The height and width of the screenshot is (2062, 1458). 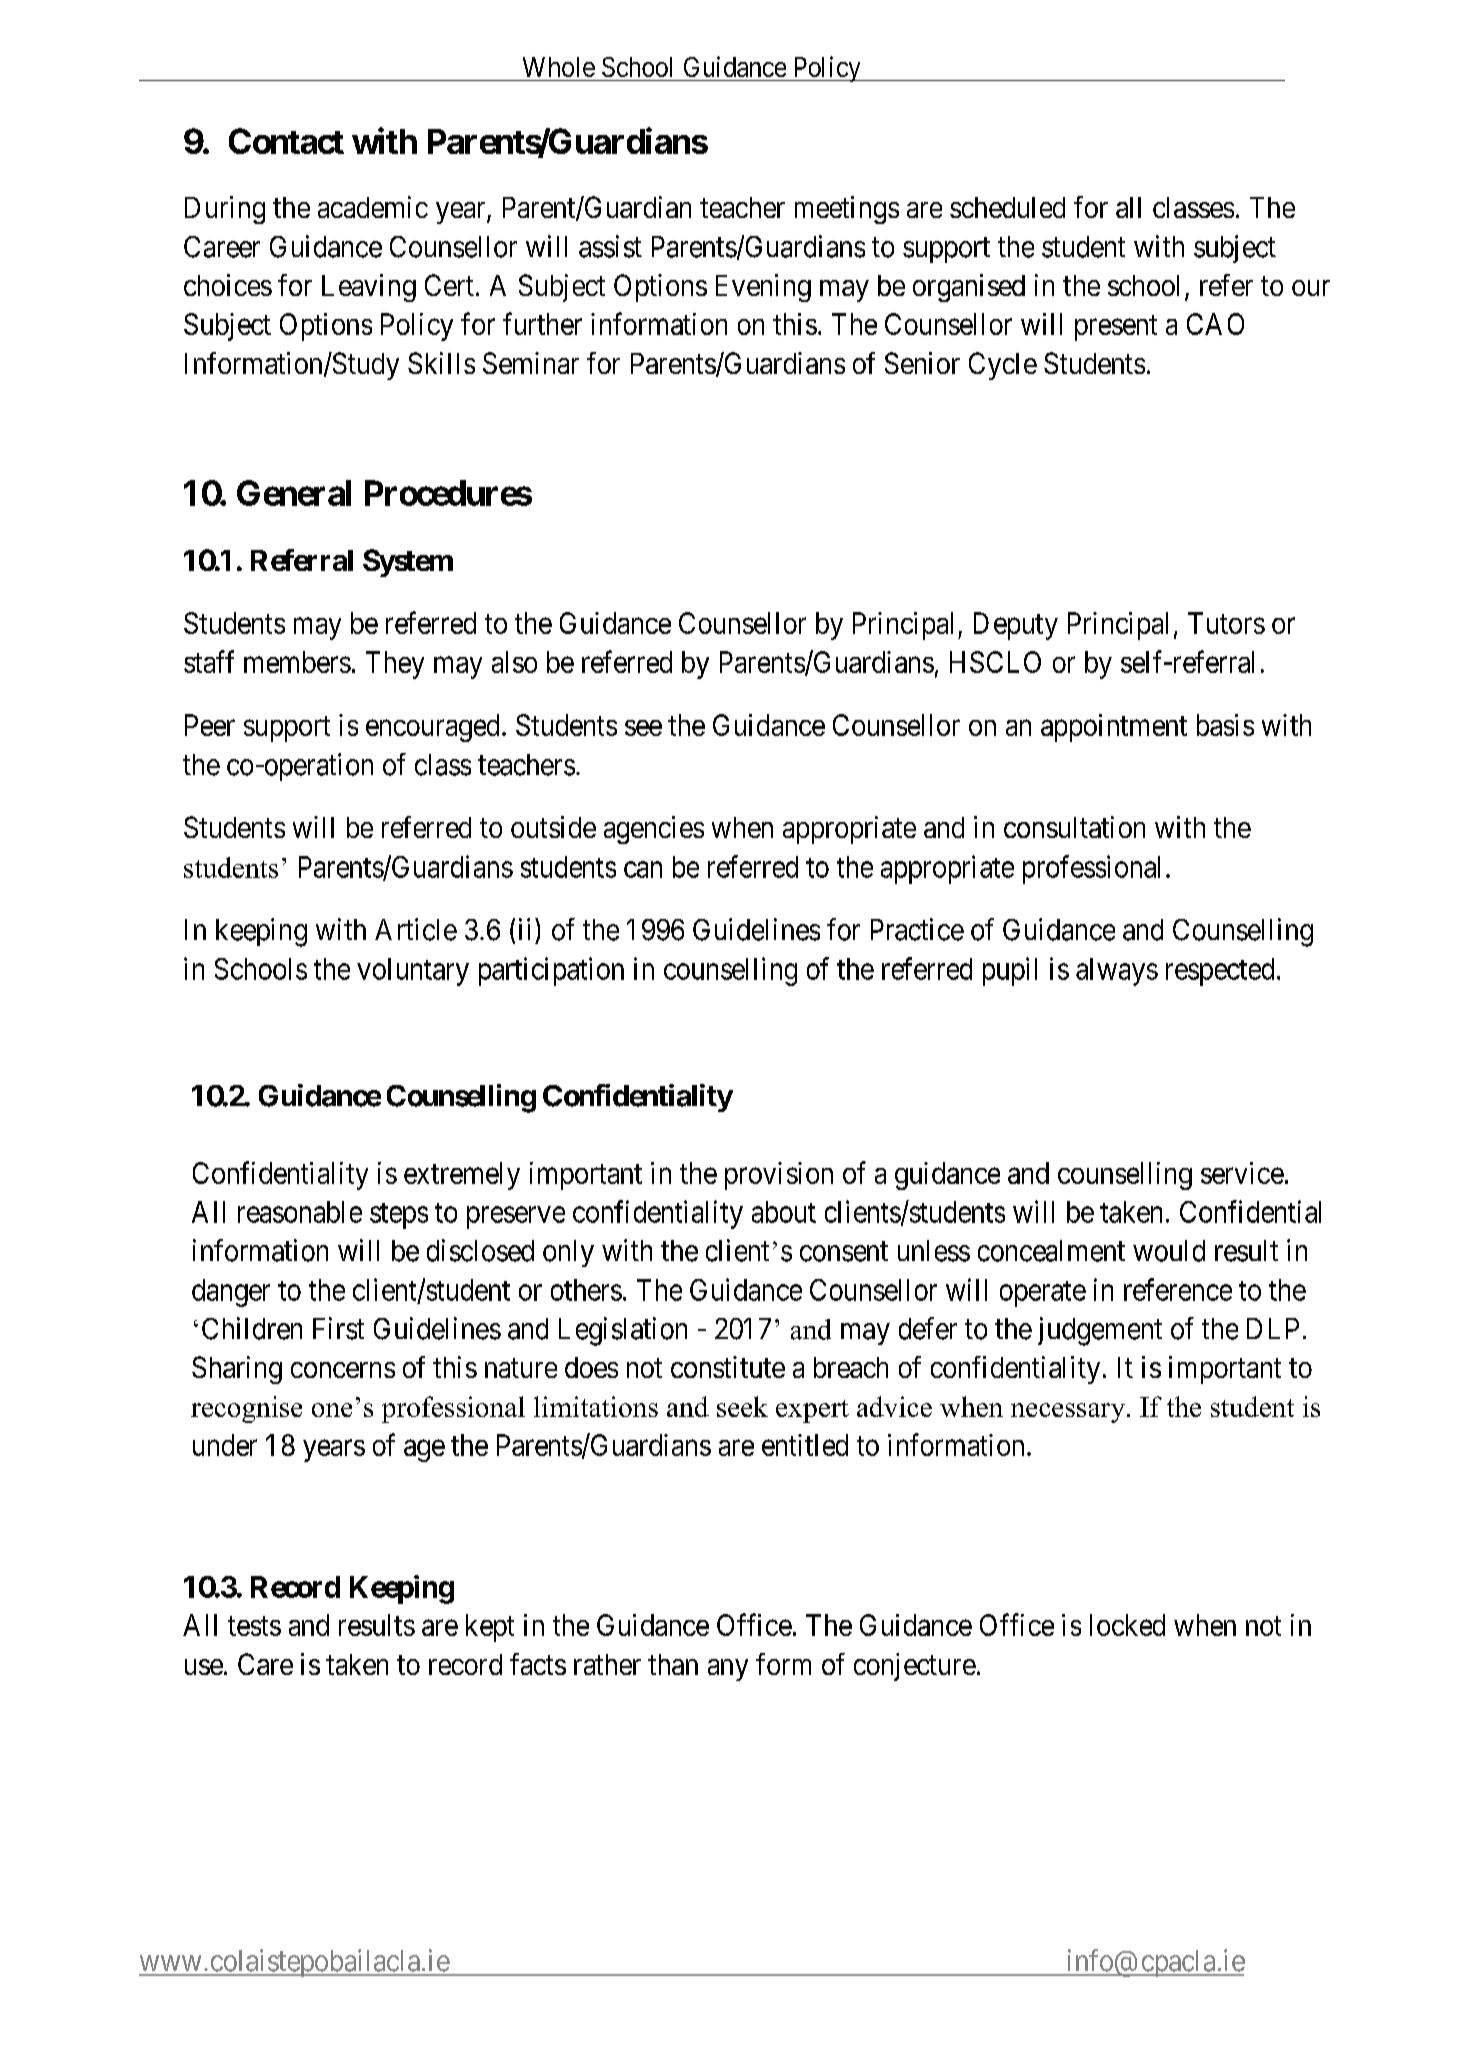 What do you see at coordinates (204, 1667) in the screenshot?
I see `use` at bounding box center [204, 1667].
